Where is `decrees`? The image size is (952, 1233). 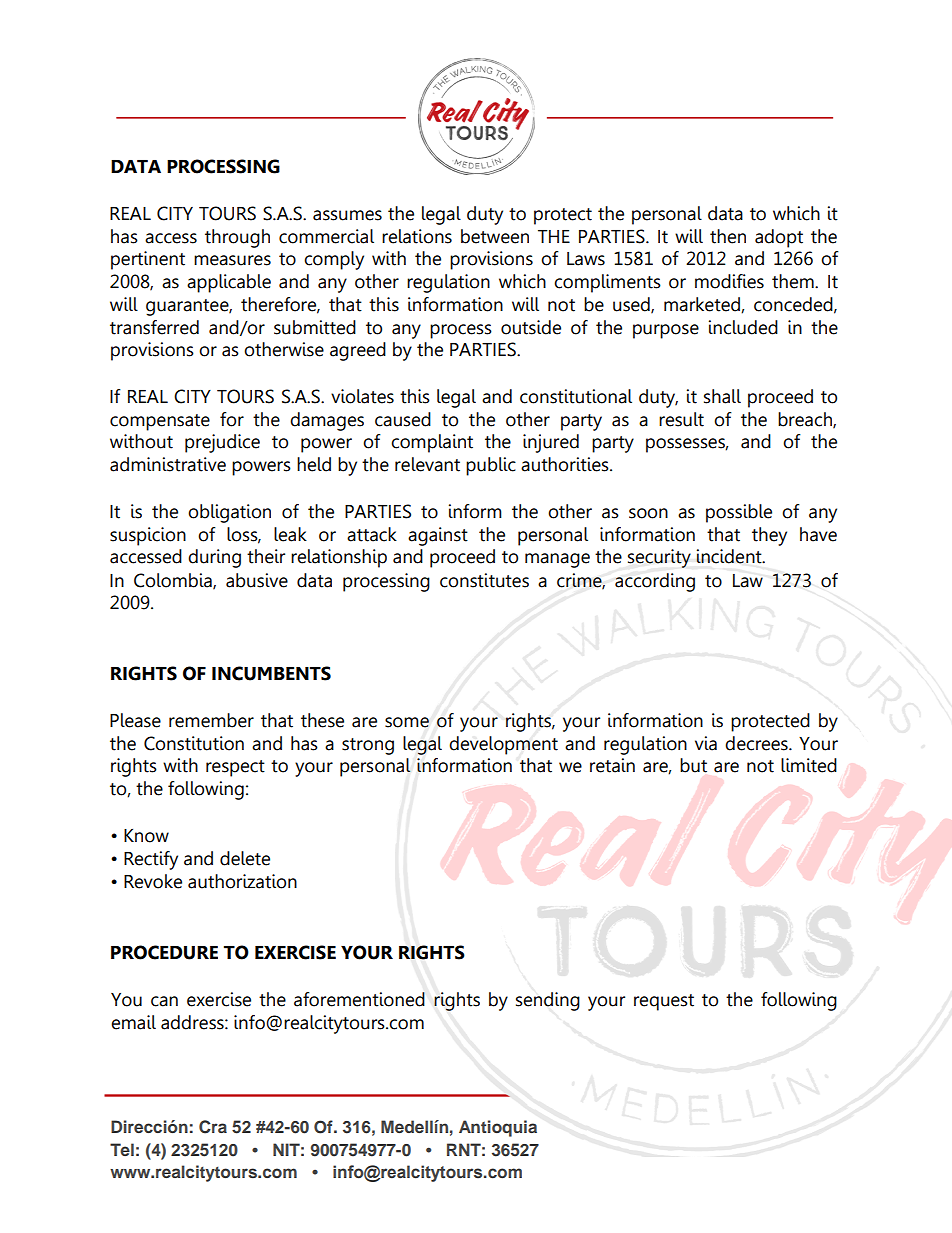
decrees is located at coordinates (757, 743).
